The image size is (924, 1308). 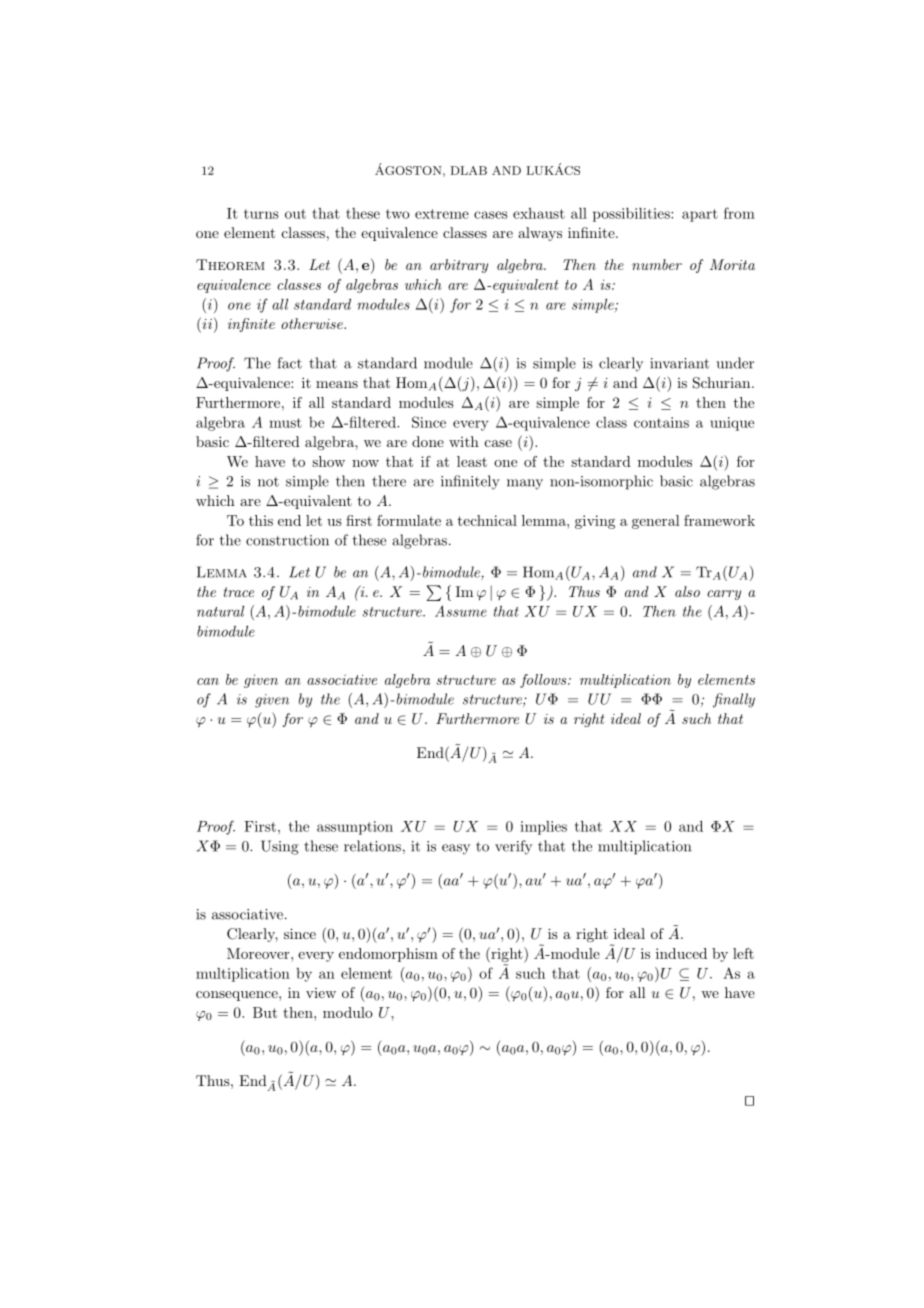 I want to click on apart, so click(x=700, y=215).
